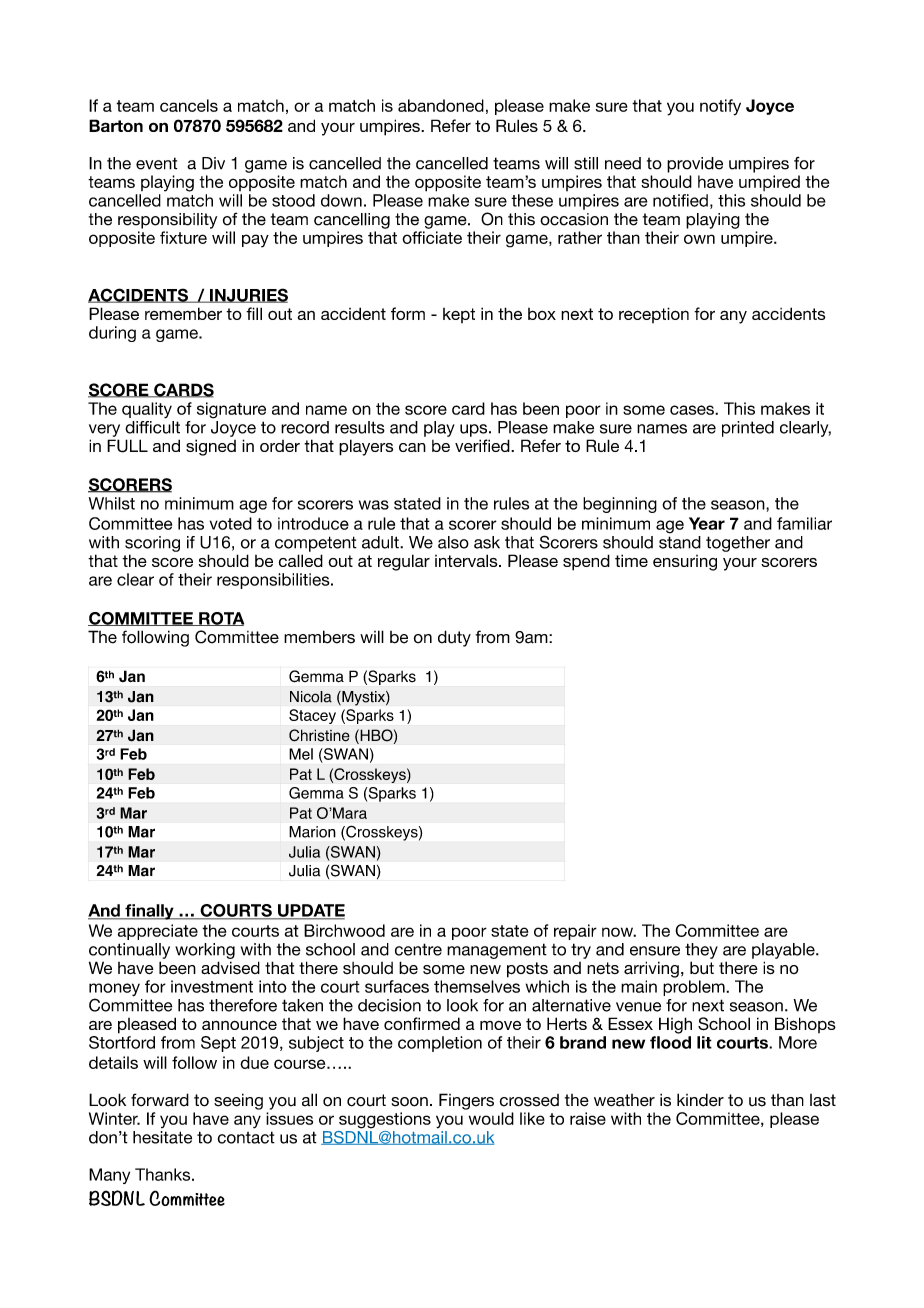 This screenshot has height=1308, width=924. Describe the element at coordinates (220, 619) in the screenshot. I see `ROTA` at that location.
